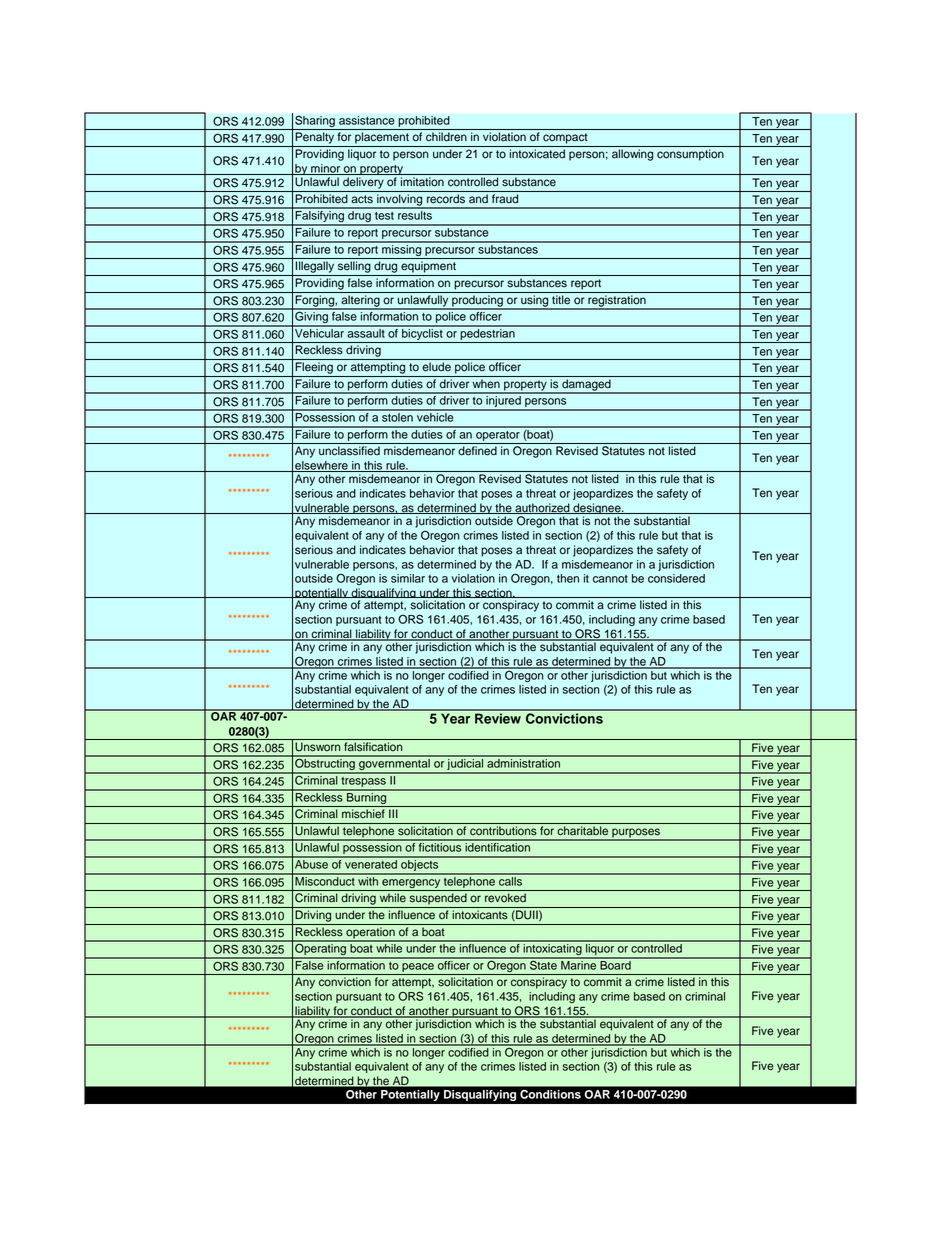  Describe the element at coordinates (537, 153) in the page. I see `intoxicated` at that location.
